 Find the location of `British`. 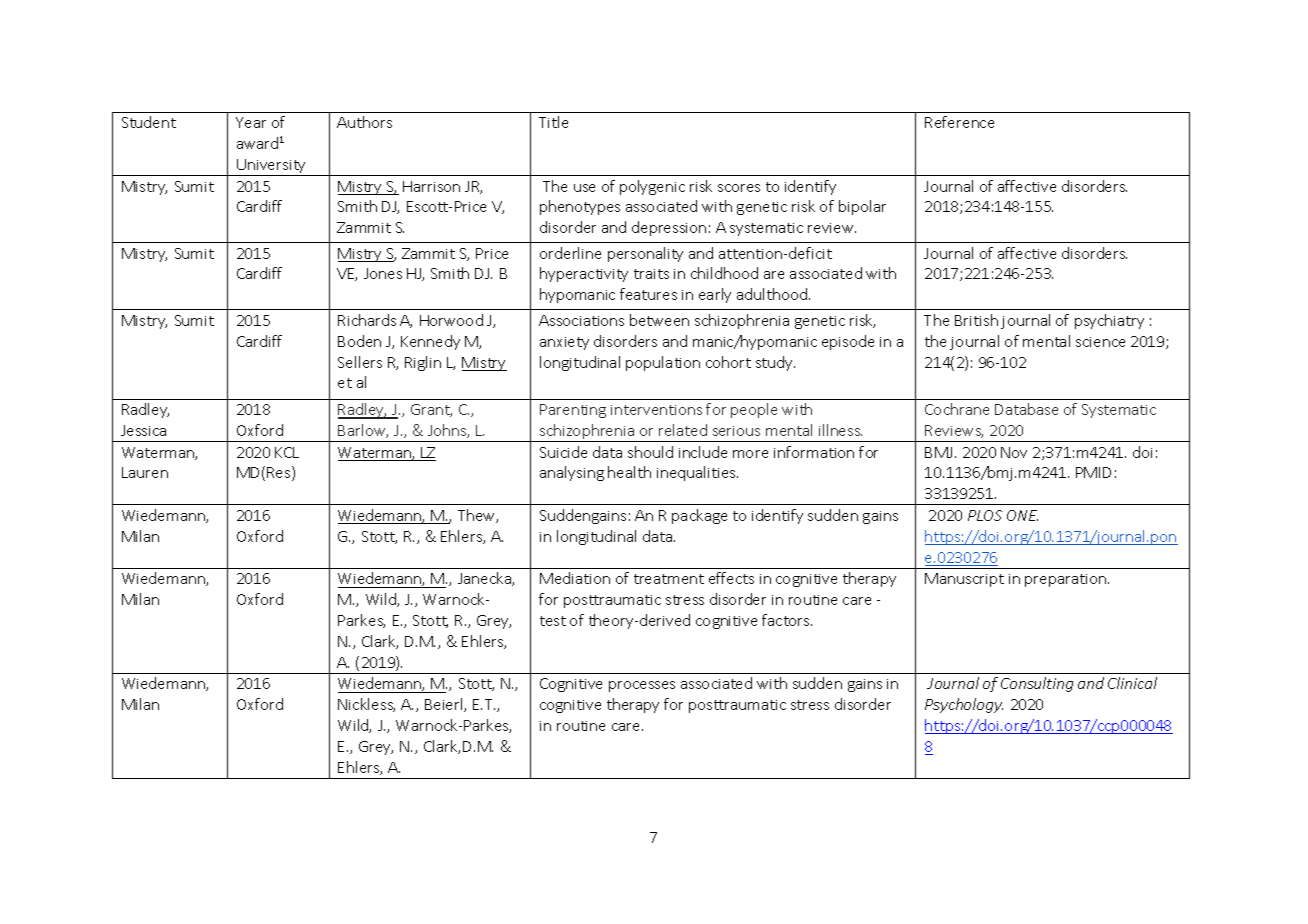

British is located at coordinates (976, 320).
